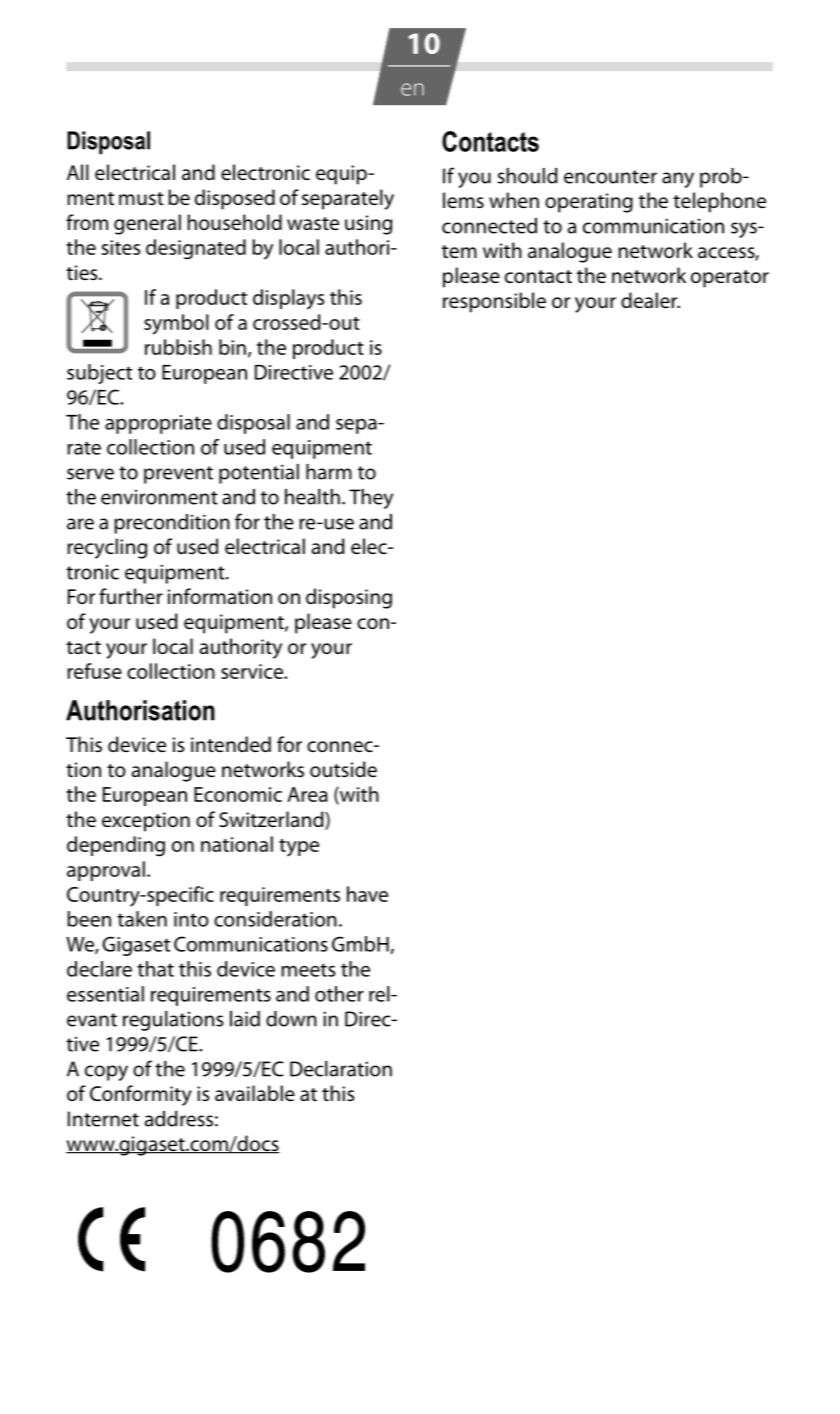 This page has height=1414, width=840. What do you see at coordinates (94, 671) in the page?
I see `refuse` at bounding box center [94, 671].
